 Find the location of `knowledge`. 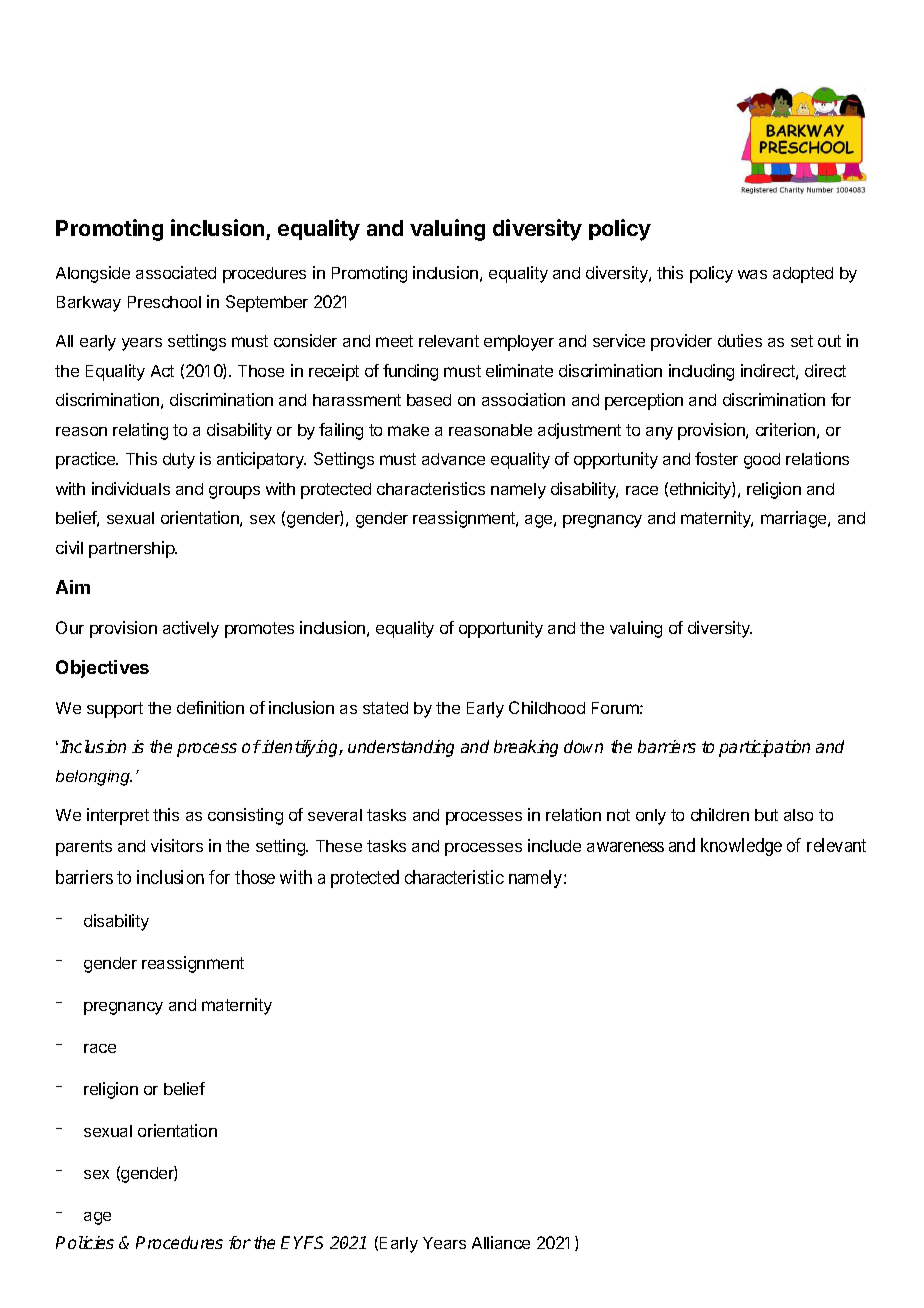

knowledge is located at coordinates (741, 847).
